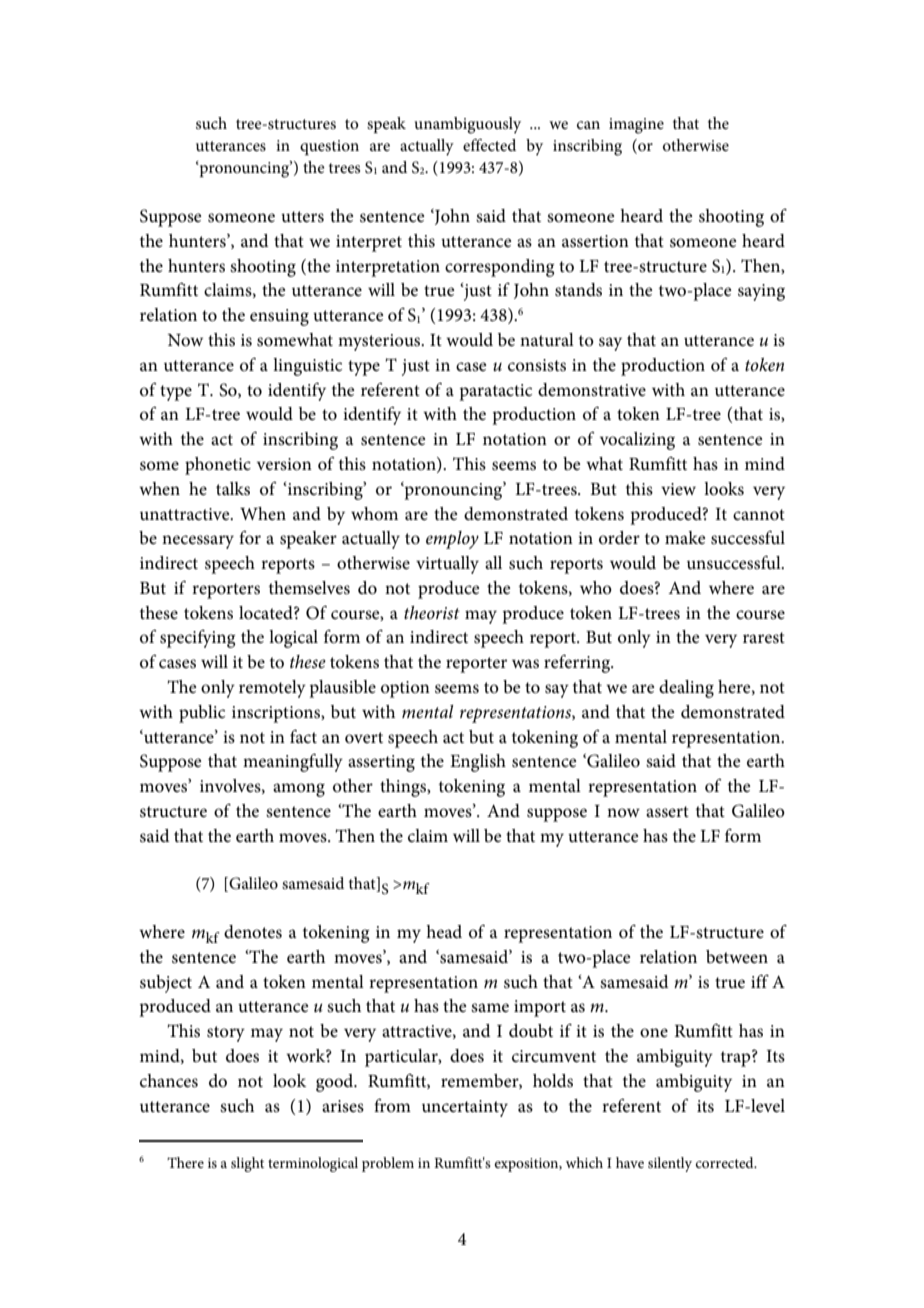 This screenshot has height=1308, width=924. Describe the element at coordinates (299, 790) in the screenshot. I see `among` at that location.
